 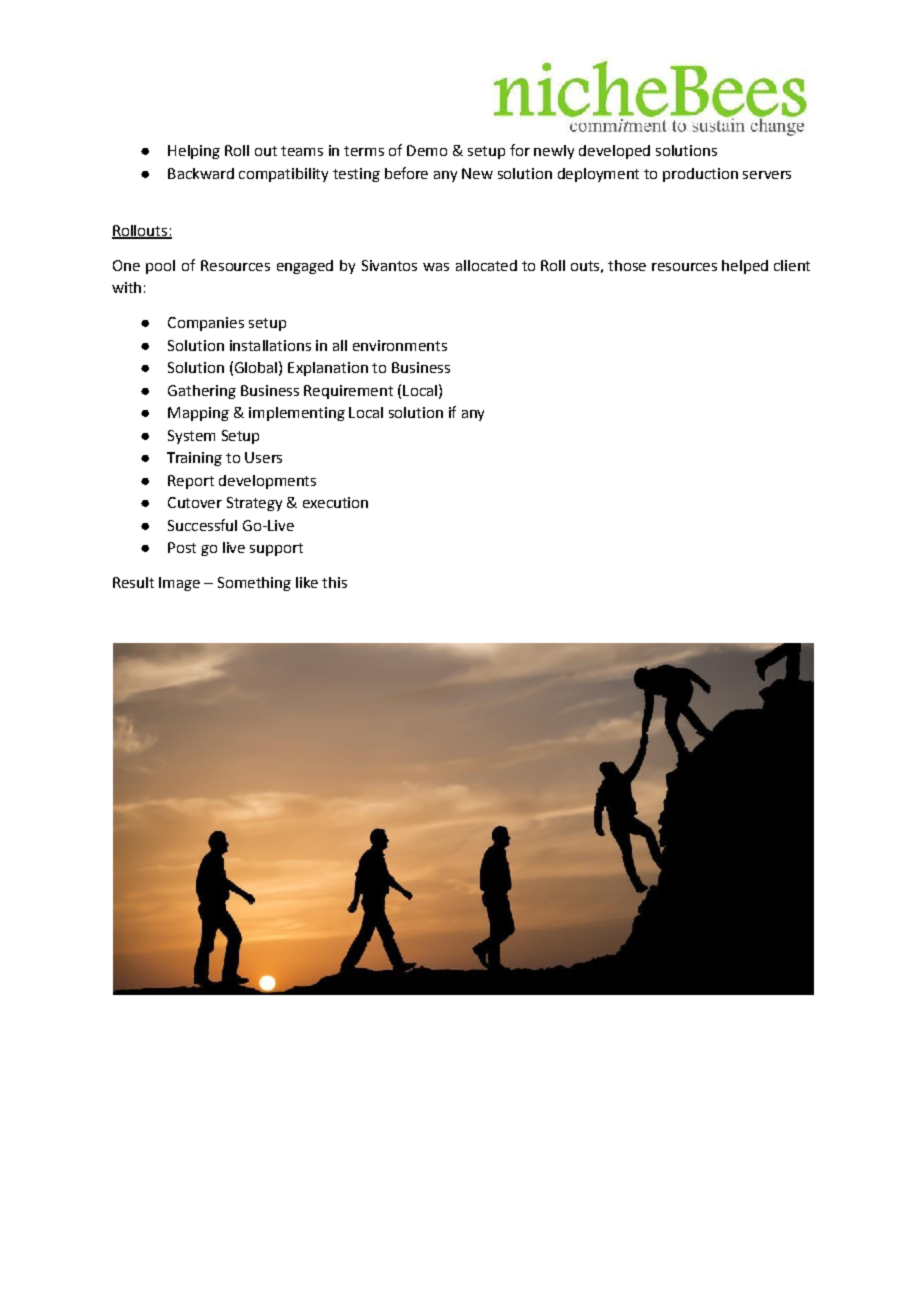 I want to click on Backward, so click(x=201, y=173).
